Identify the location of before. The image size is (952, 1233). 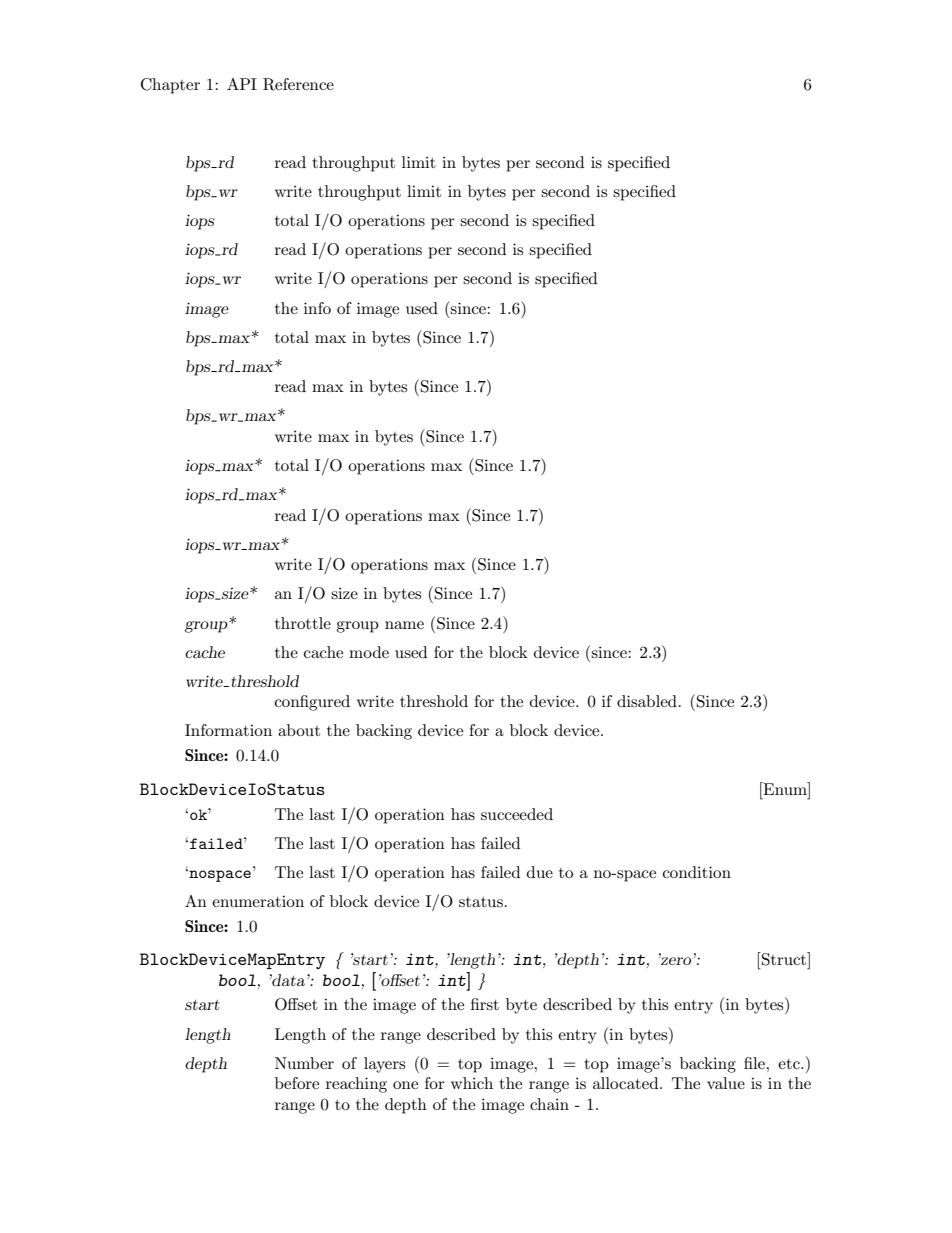
(297, 1083).
